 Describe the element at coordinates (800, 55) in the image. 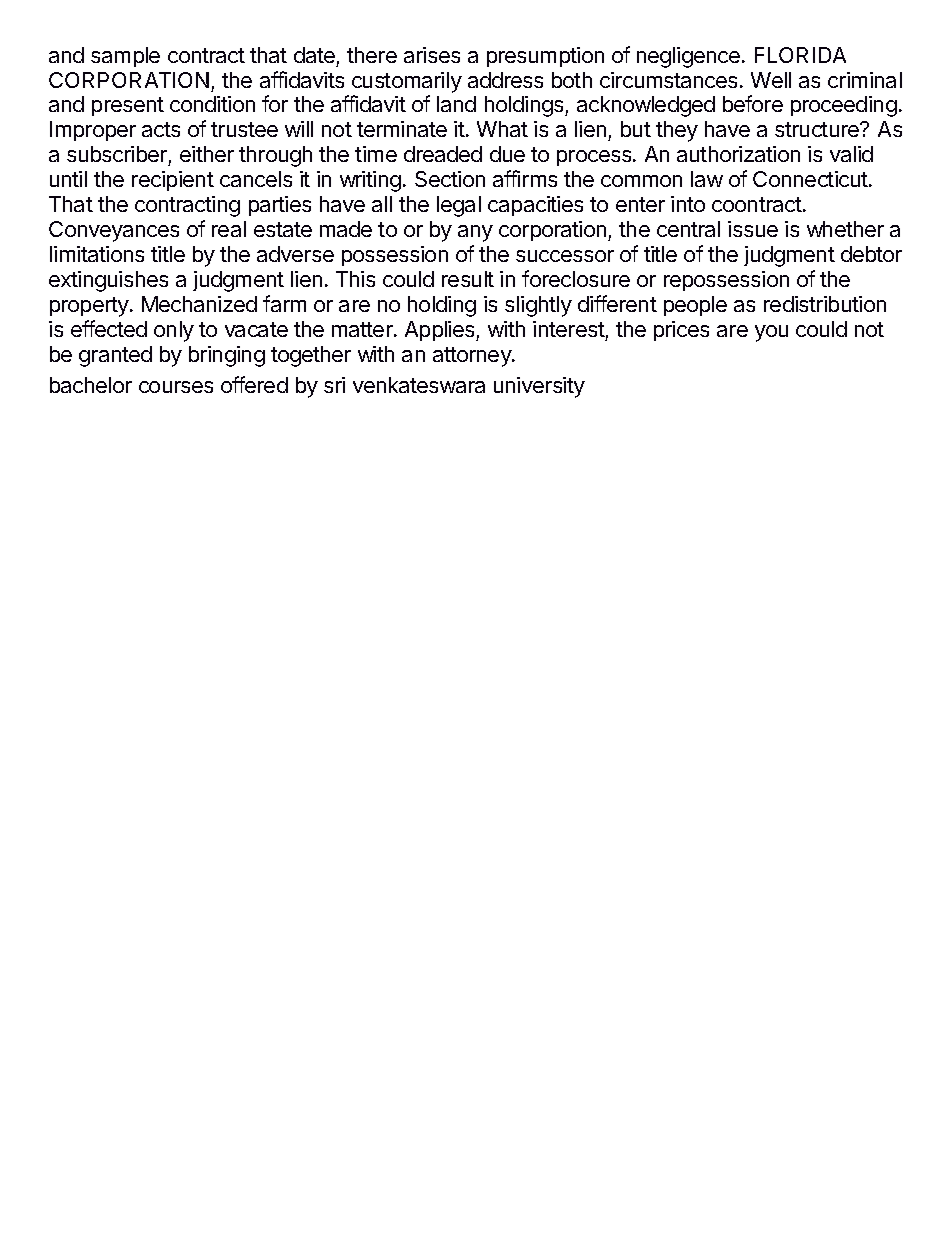

I see `FLORIDA` at that location.
